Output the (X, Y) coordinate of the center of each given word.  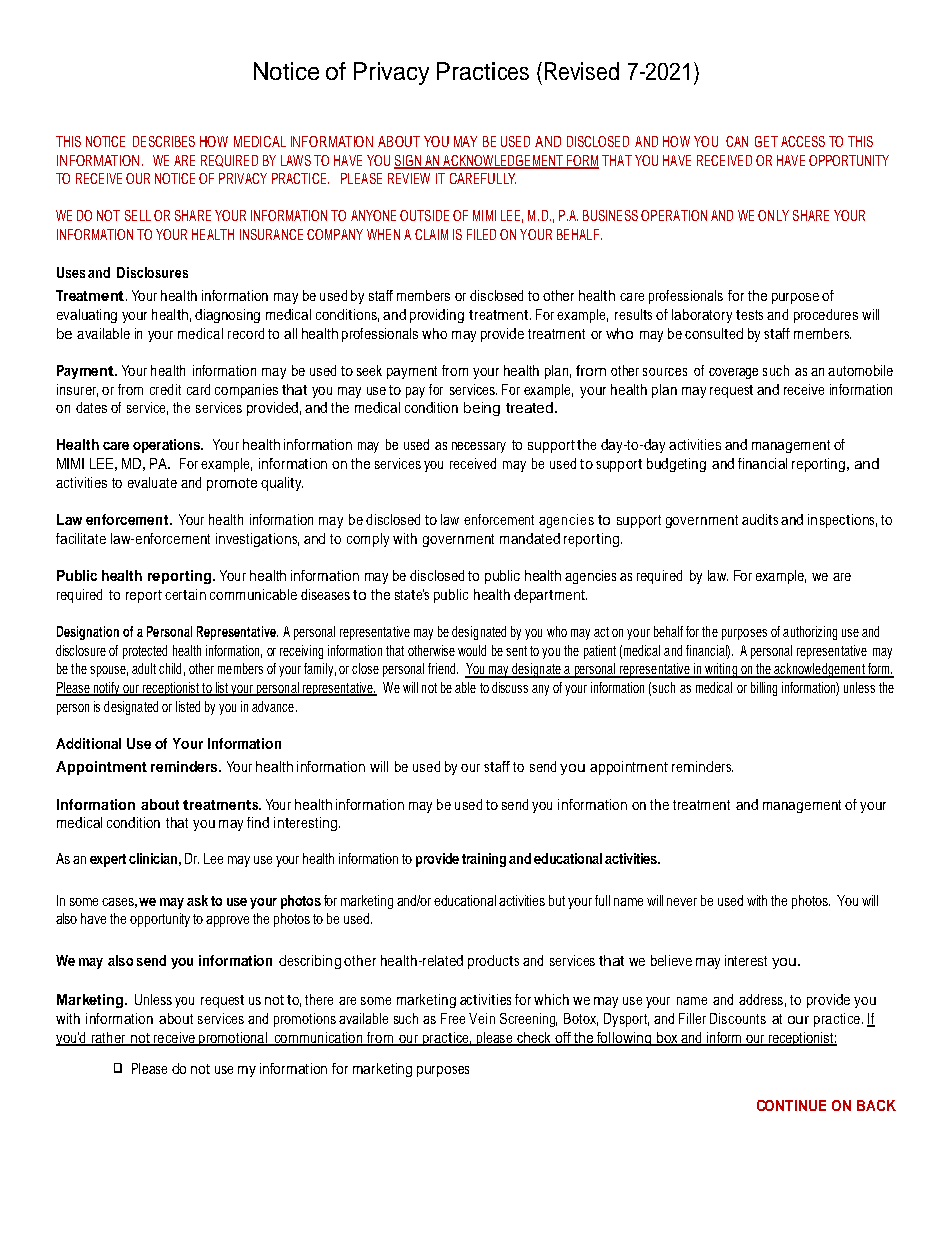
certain (185, 594)
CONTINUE (791, 1105)
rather (108, 1038)
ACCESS (803, 141)
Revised (582, 71)
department (550, 596)
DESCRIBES (164, 141)
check (534, 1038)
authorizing (810, 633)
